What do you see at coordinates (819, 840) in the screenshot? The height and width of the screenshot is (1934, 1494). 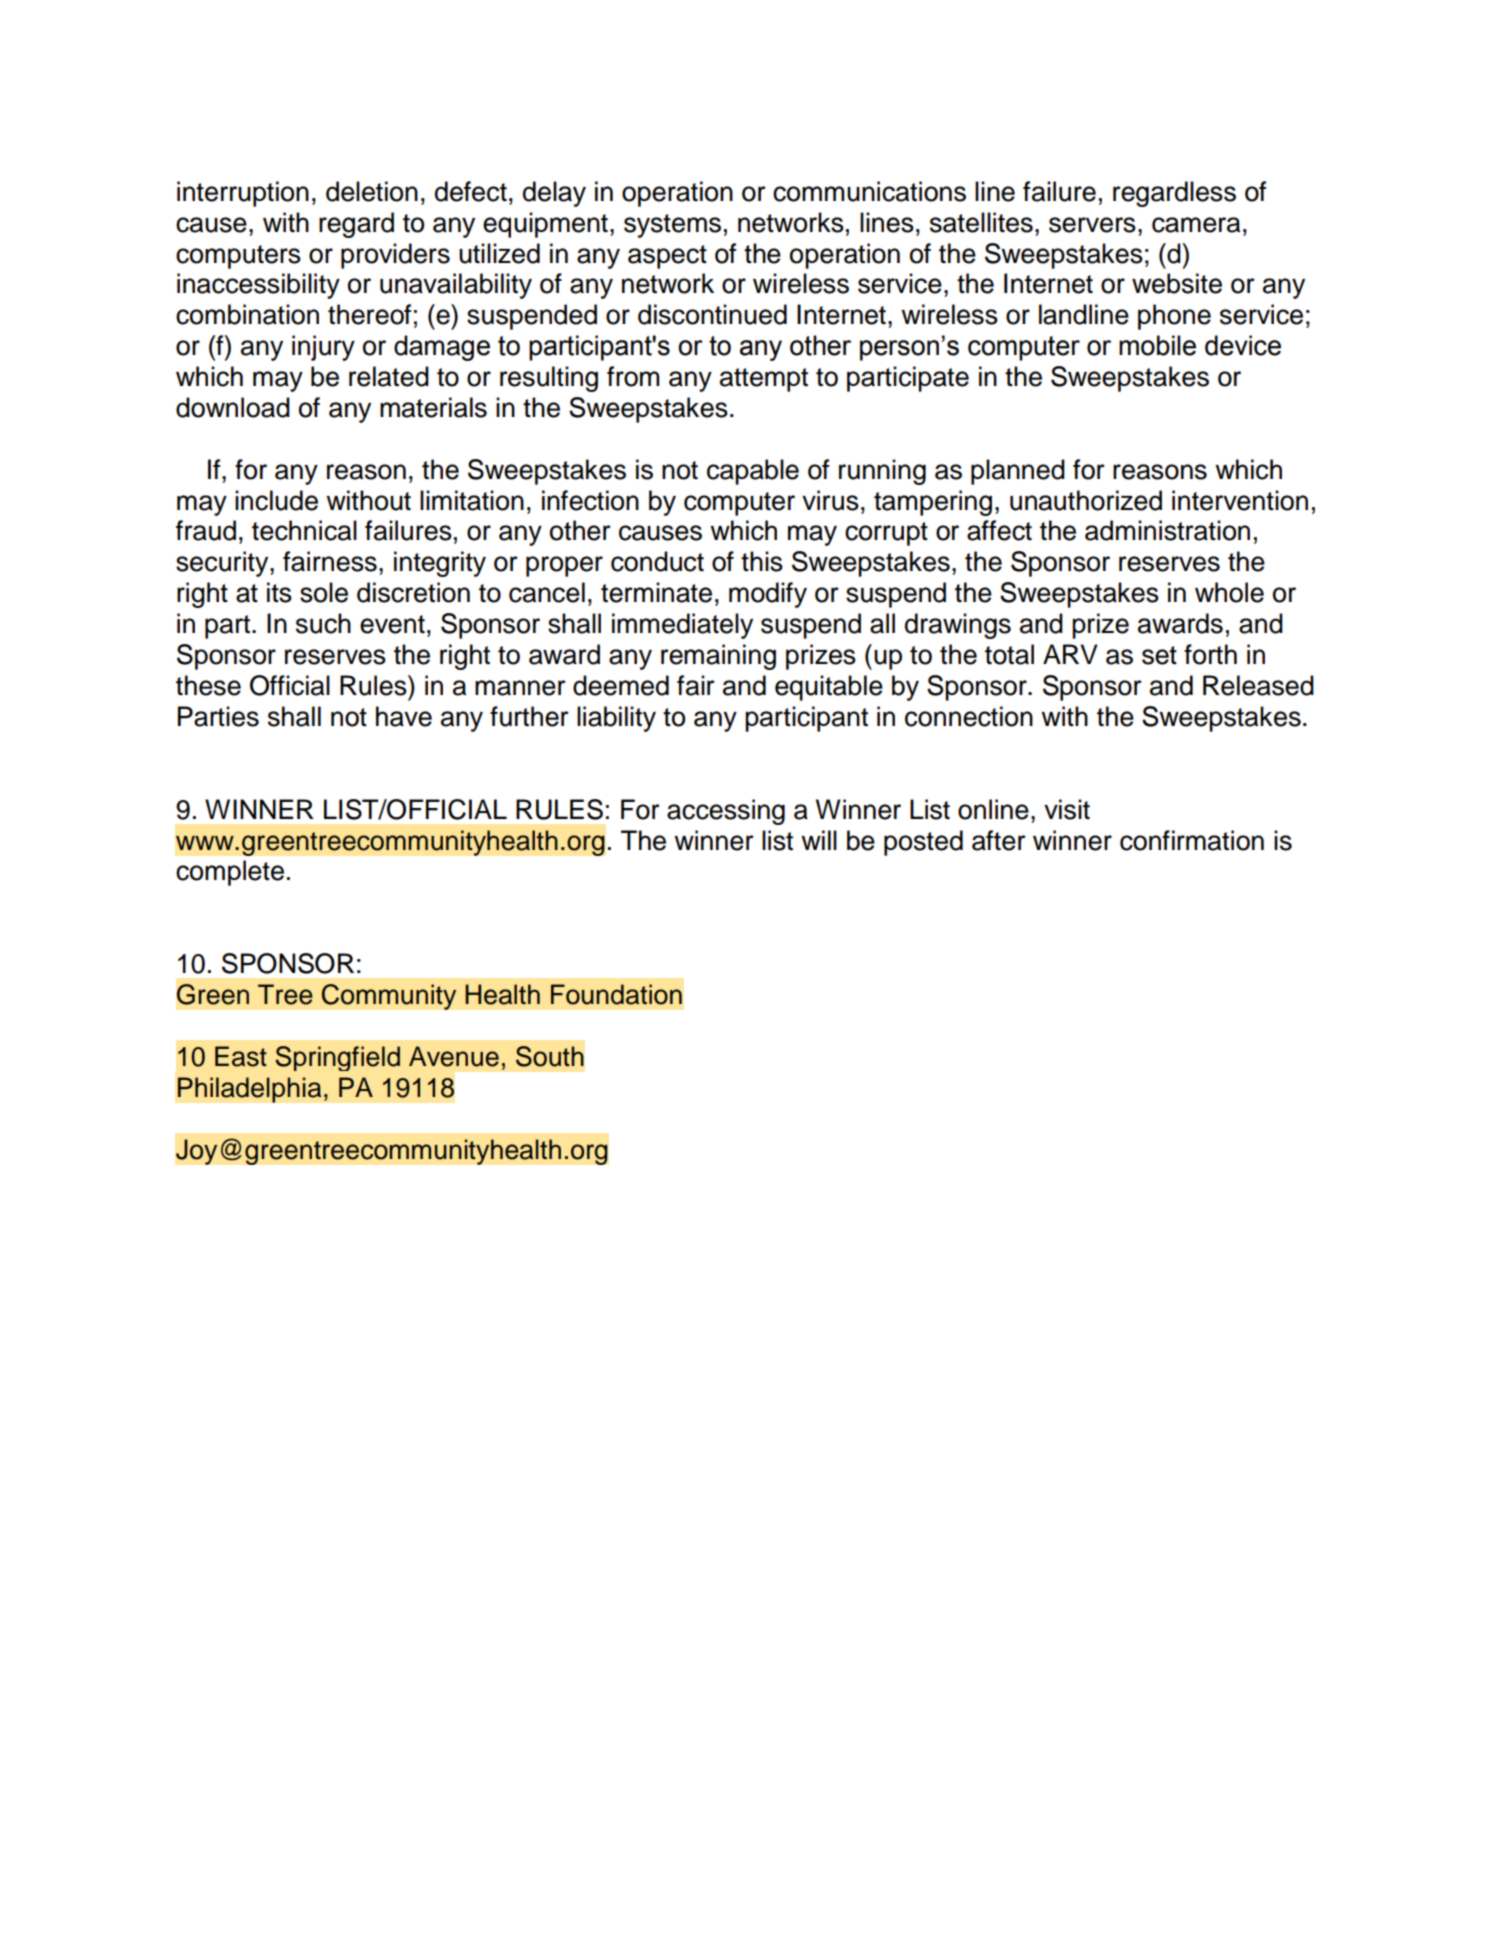 I see `will` at bounding box center [819, 840].
